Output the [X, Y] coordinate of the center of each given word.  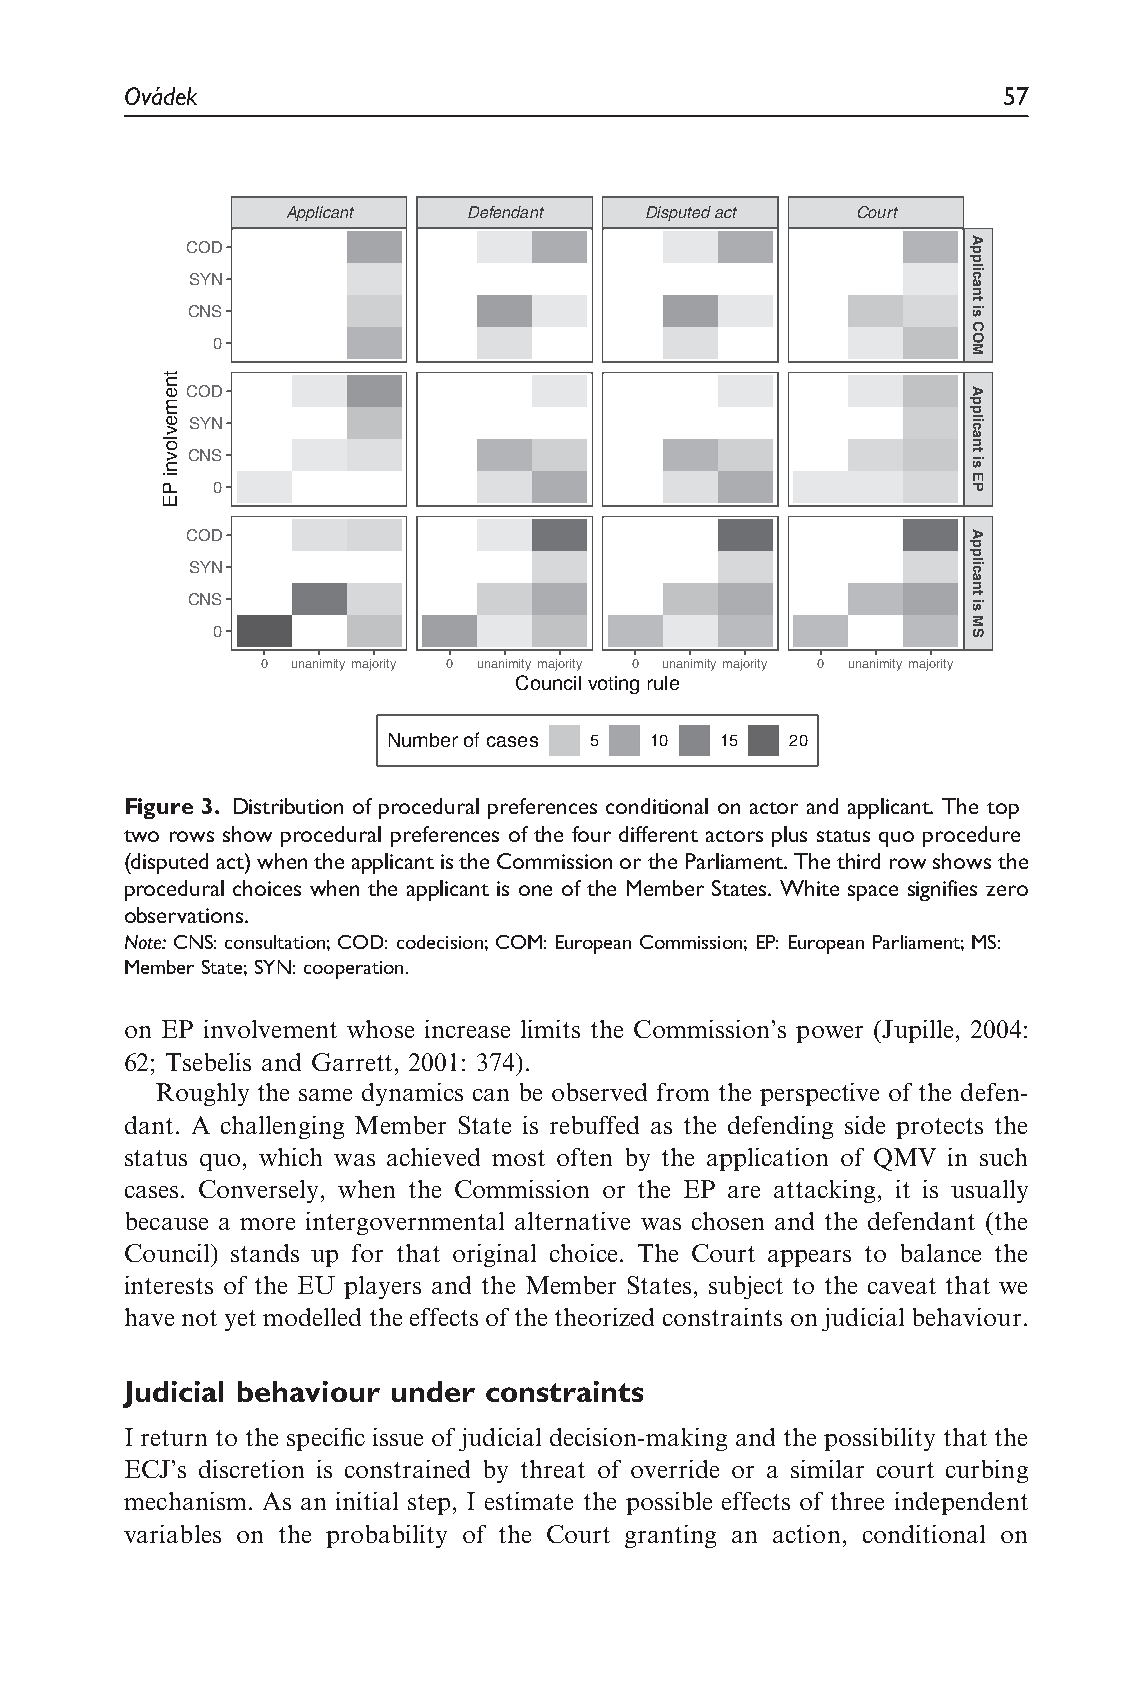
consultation [275, 942]
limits [550, 1029]
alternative [572, 1221]
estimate [529, 1501]
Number [423, 740]
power [829, 1034]
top [1003, 810]
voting [613, 685]
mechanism [185, 1501]
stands [265, 1253]
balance [941, 1253]
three [857, 1501]
